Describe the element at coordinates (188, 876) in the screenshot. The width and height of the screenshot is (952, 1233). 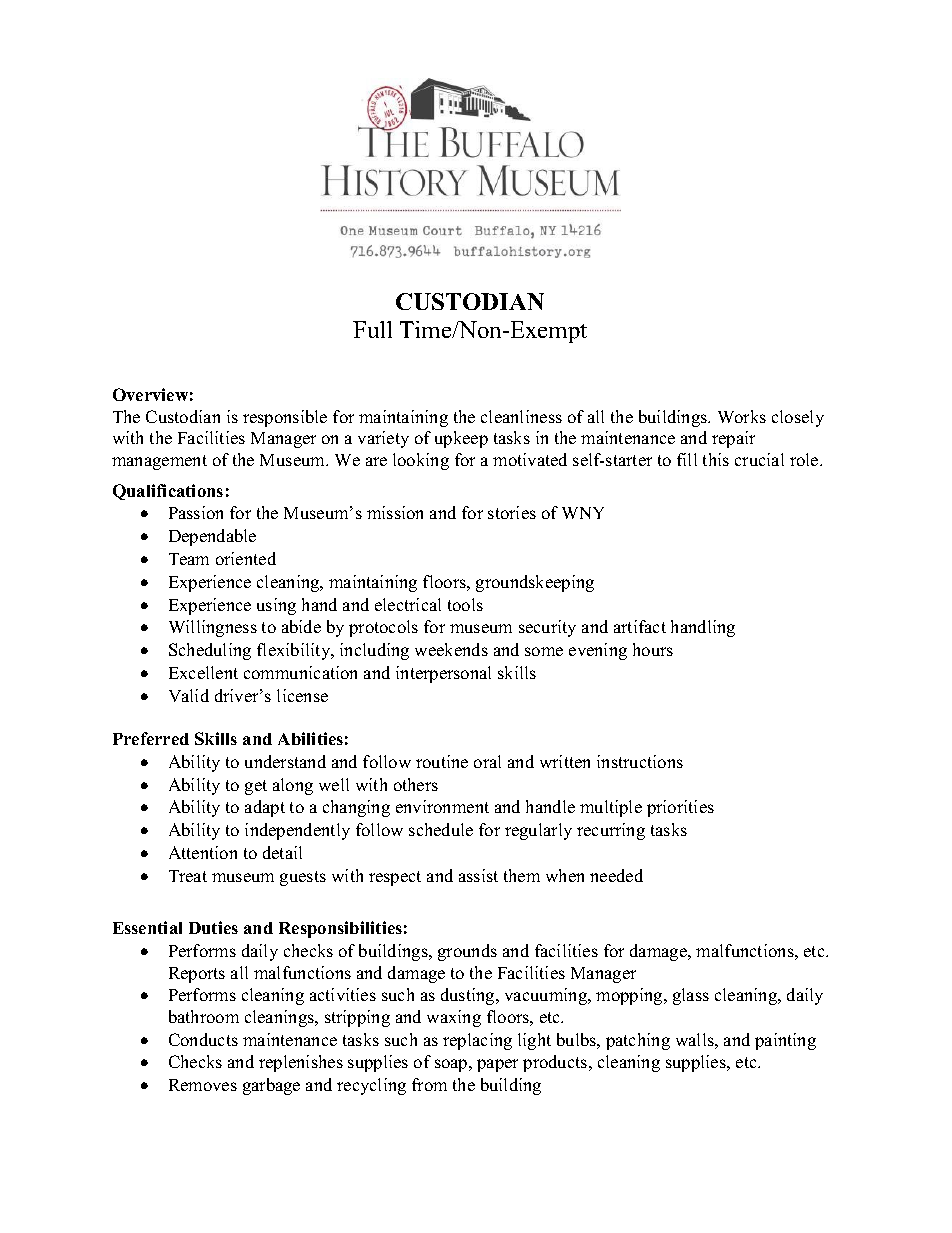
I see `Treat` at that location.
